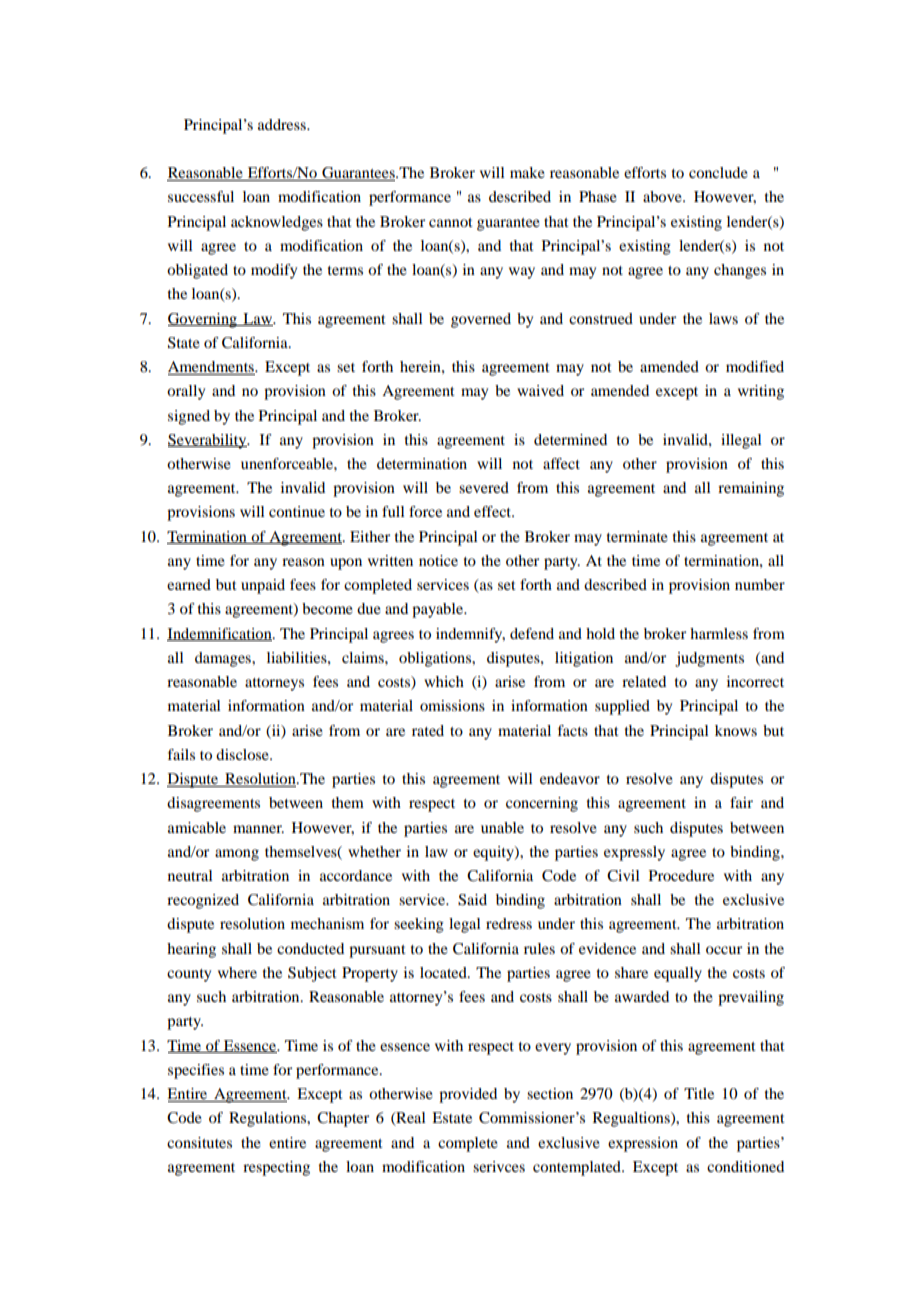  Describe the element at coordinates (527, 172) in the page. I see `make` at that location.
